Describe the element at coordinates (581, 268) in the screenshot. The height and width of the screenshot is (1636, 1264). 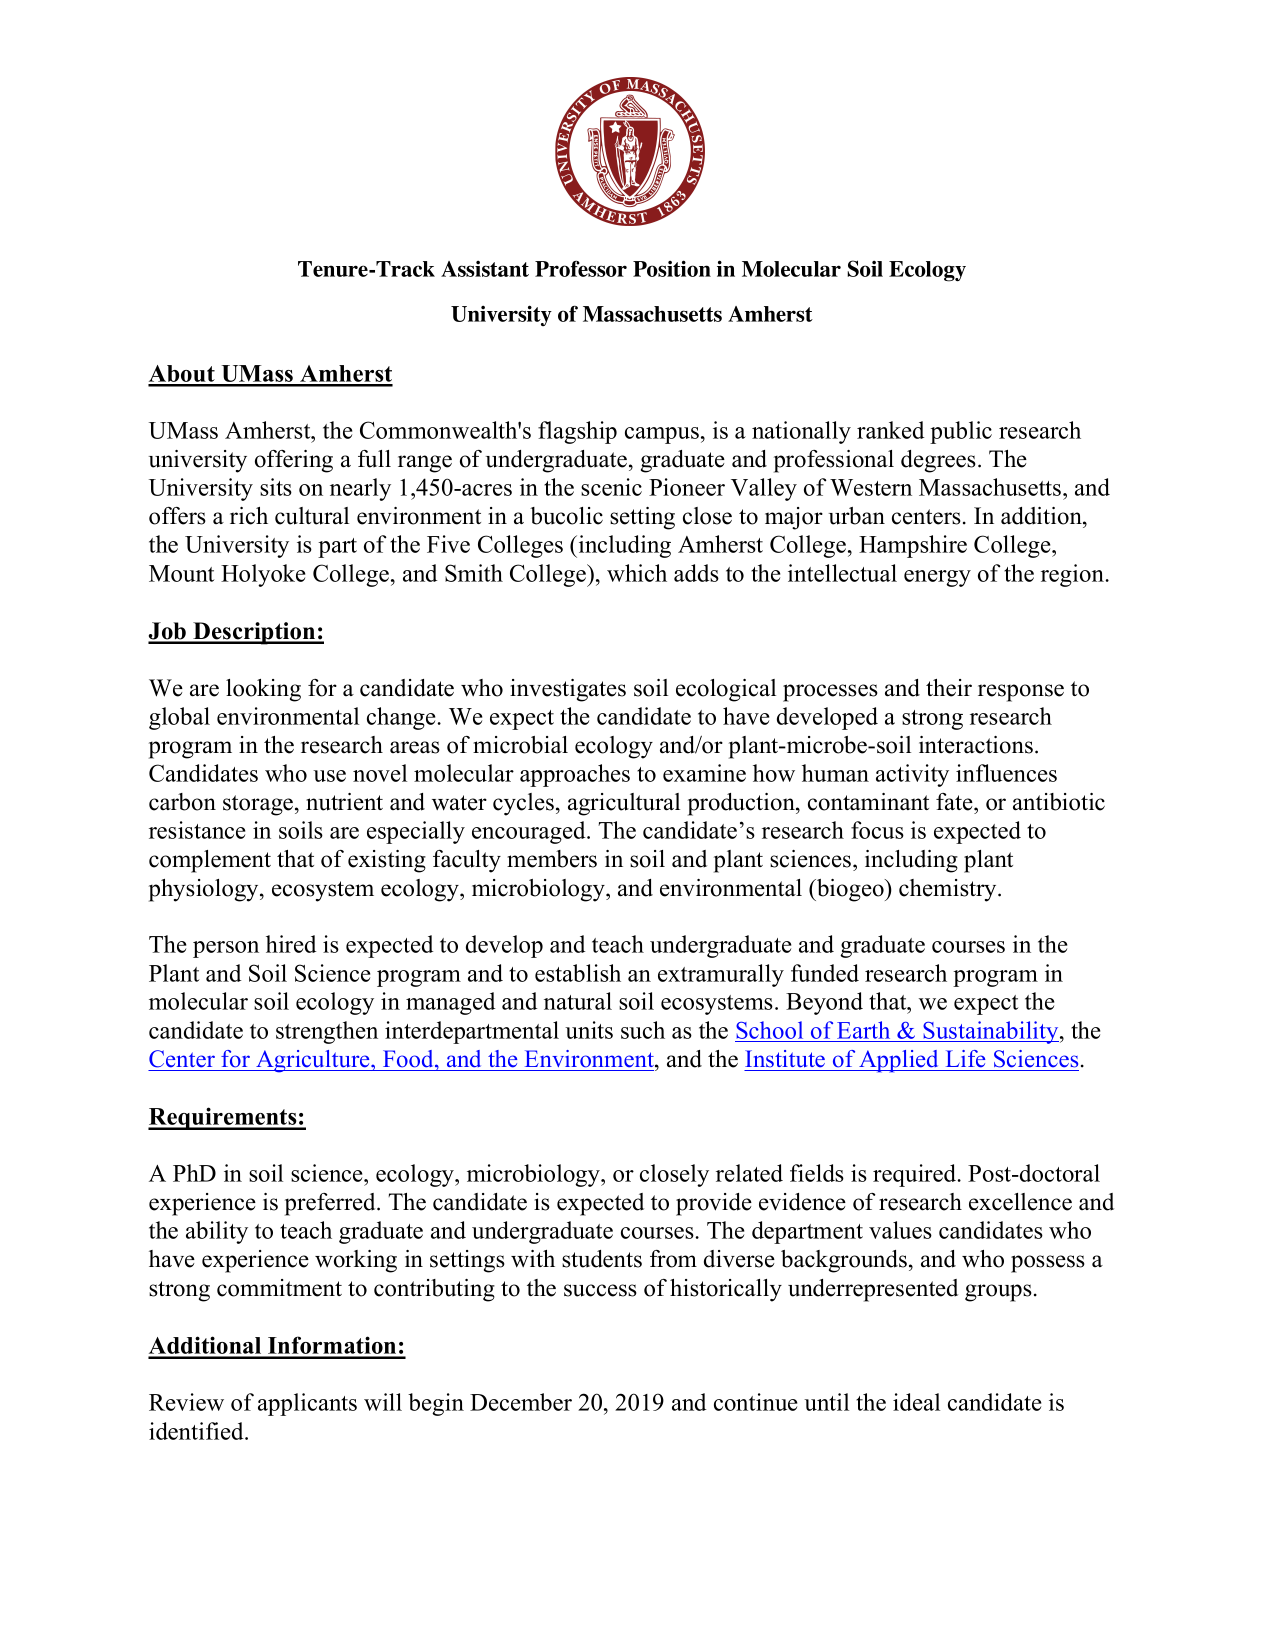
I see `Professor` at that location.
